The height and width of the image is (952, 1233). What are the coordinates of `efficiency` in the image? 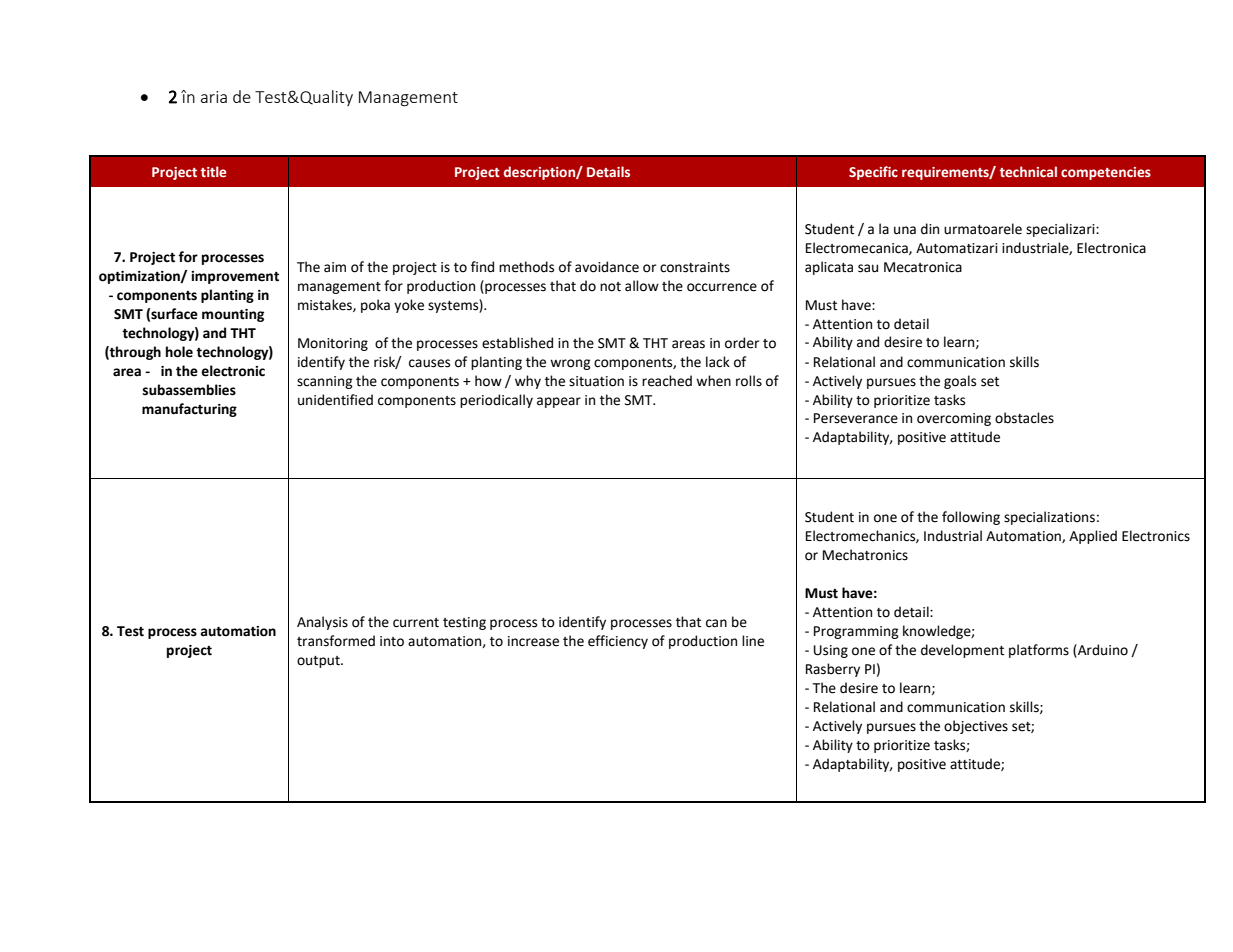 It's located at (618, 642).
